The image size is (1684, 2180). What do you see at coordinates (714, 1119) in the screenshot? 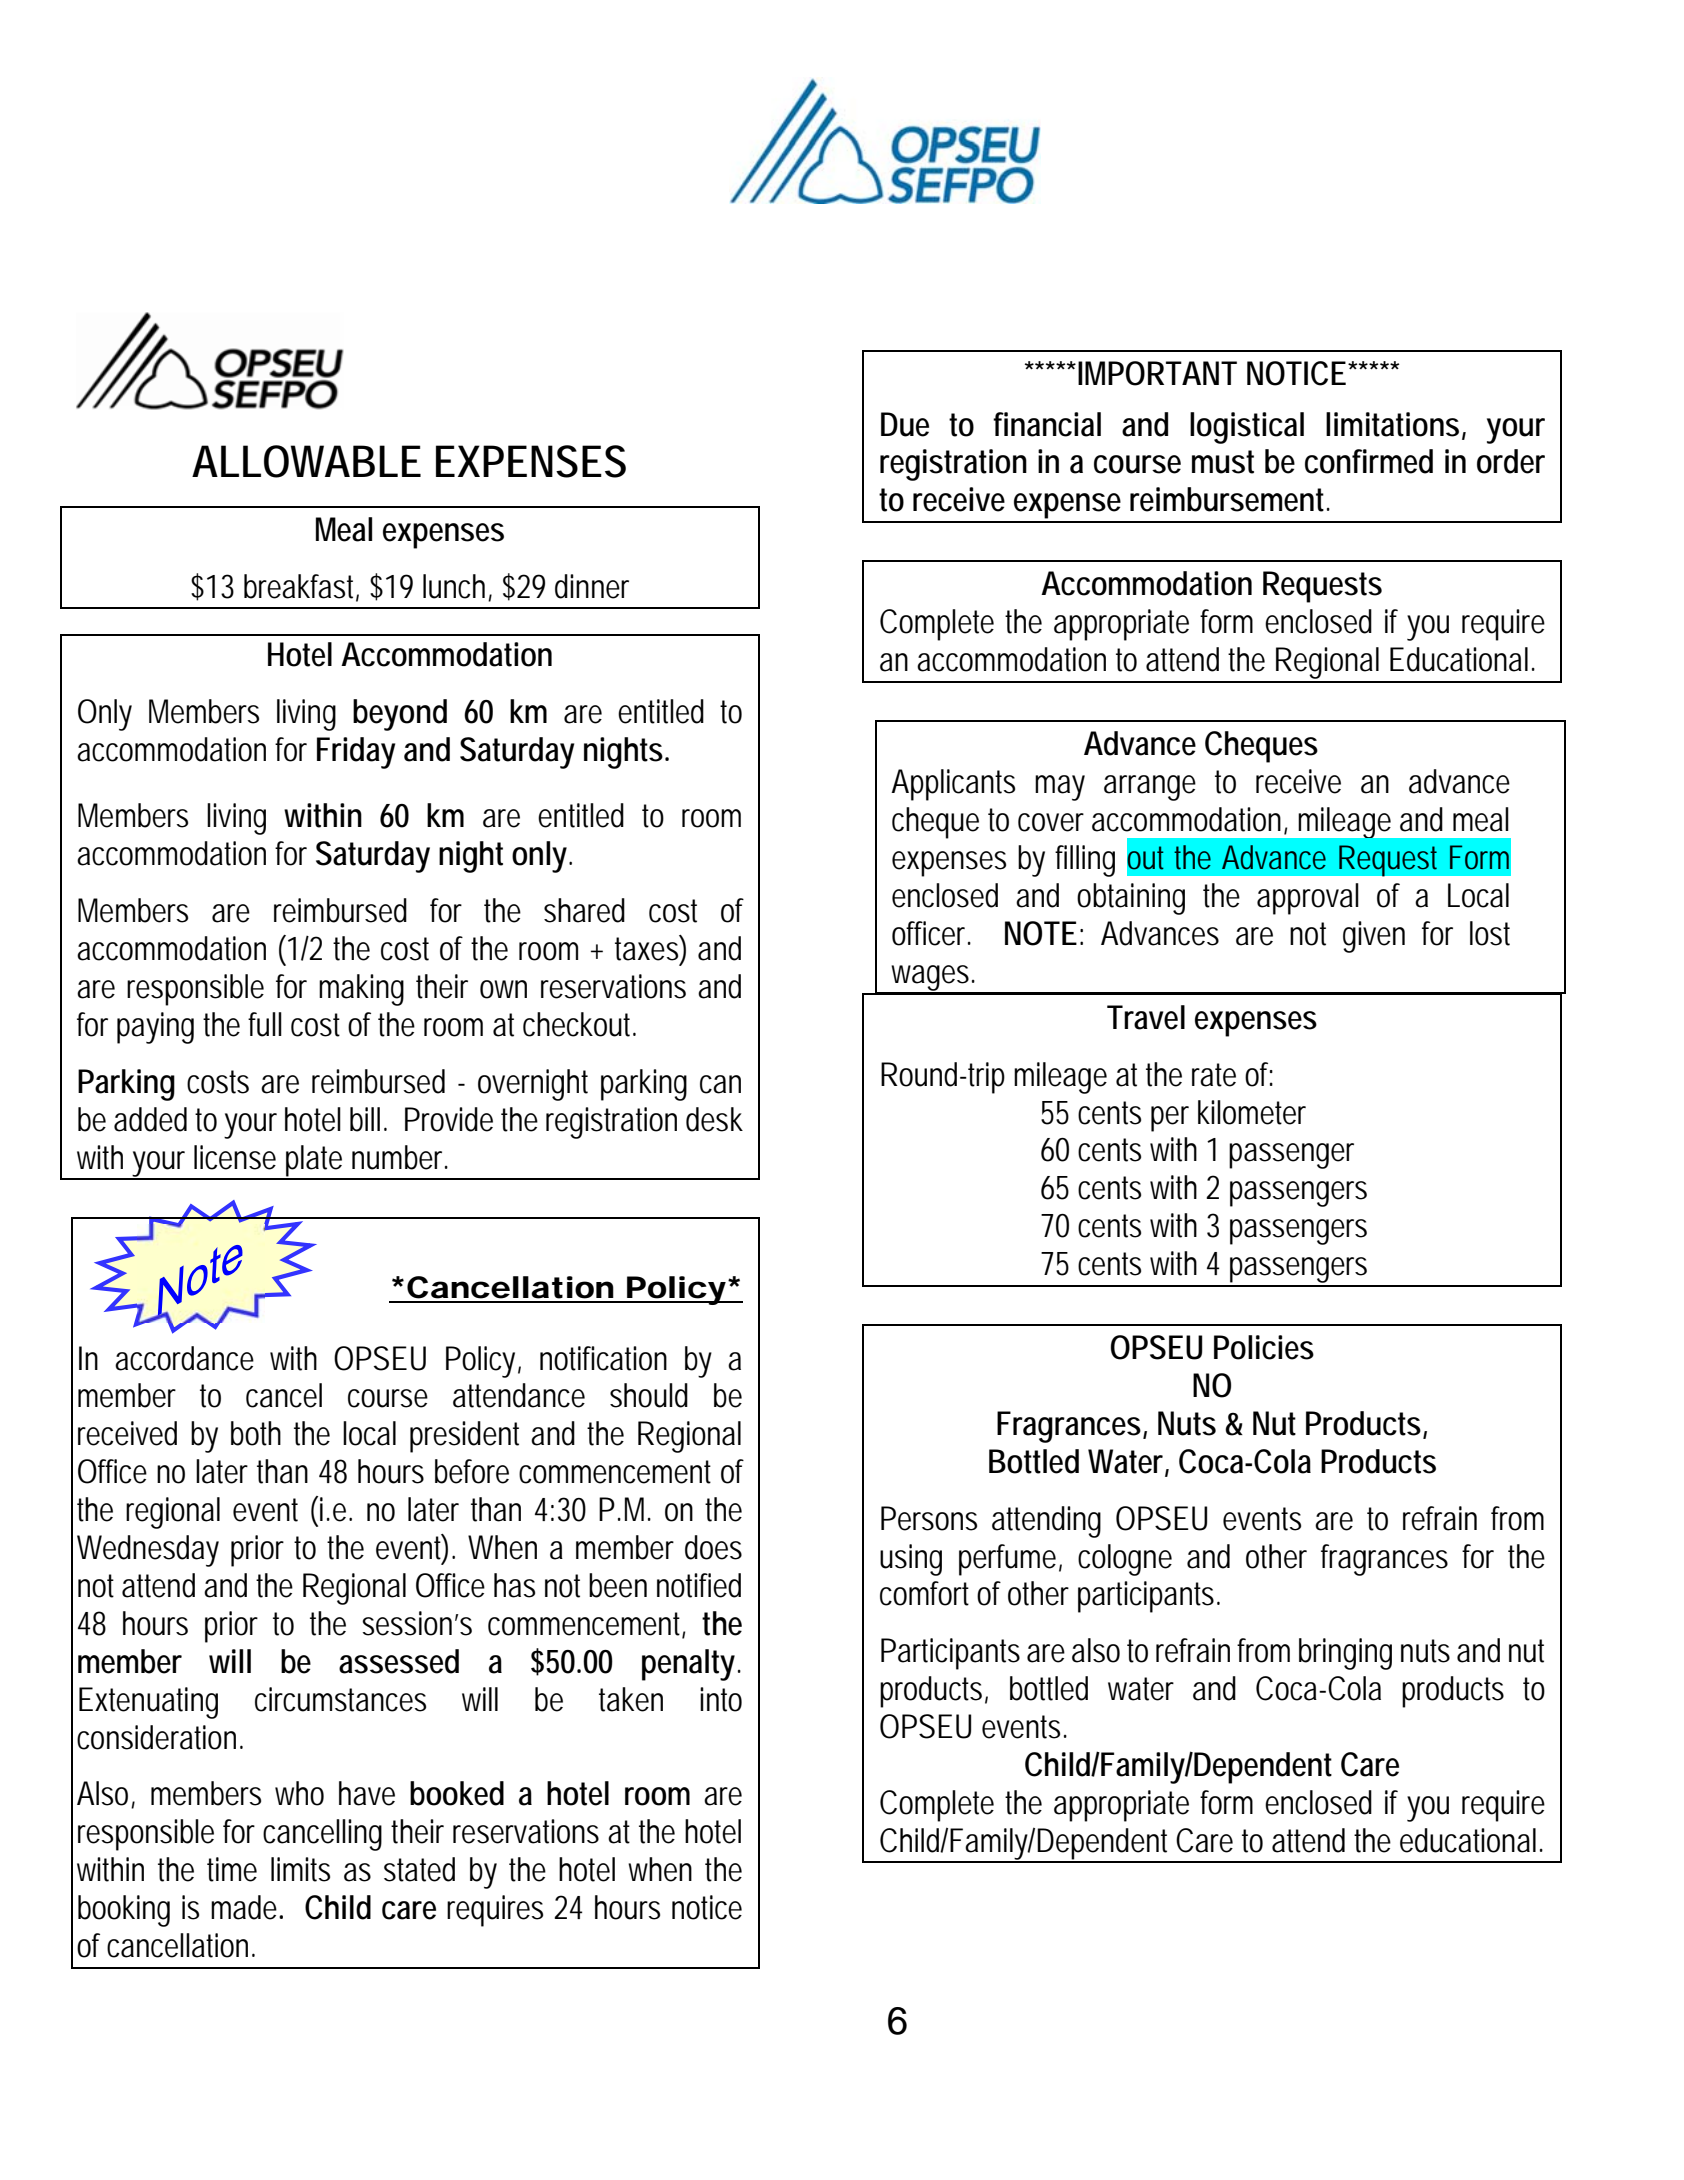
I see `desk` at bounding box center [714, 1119].
